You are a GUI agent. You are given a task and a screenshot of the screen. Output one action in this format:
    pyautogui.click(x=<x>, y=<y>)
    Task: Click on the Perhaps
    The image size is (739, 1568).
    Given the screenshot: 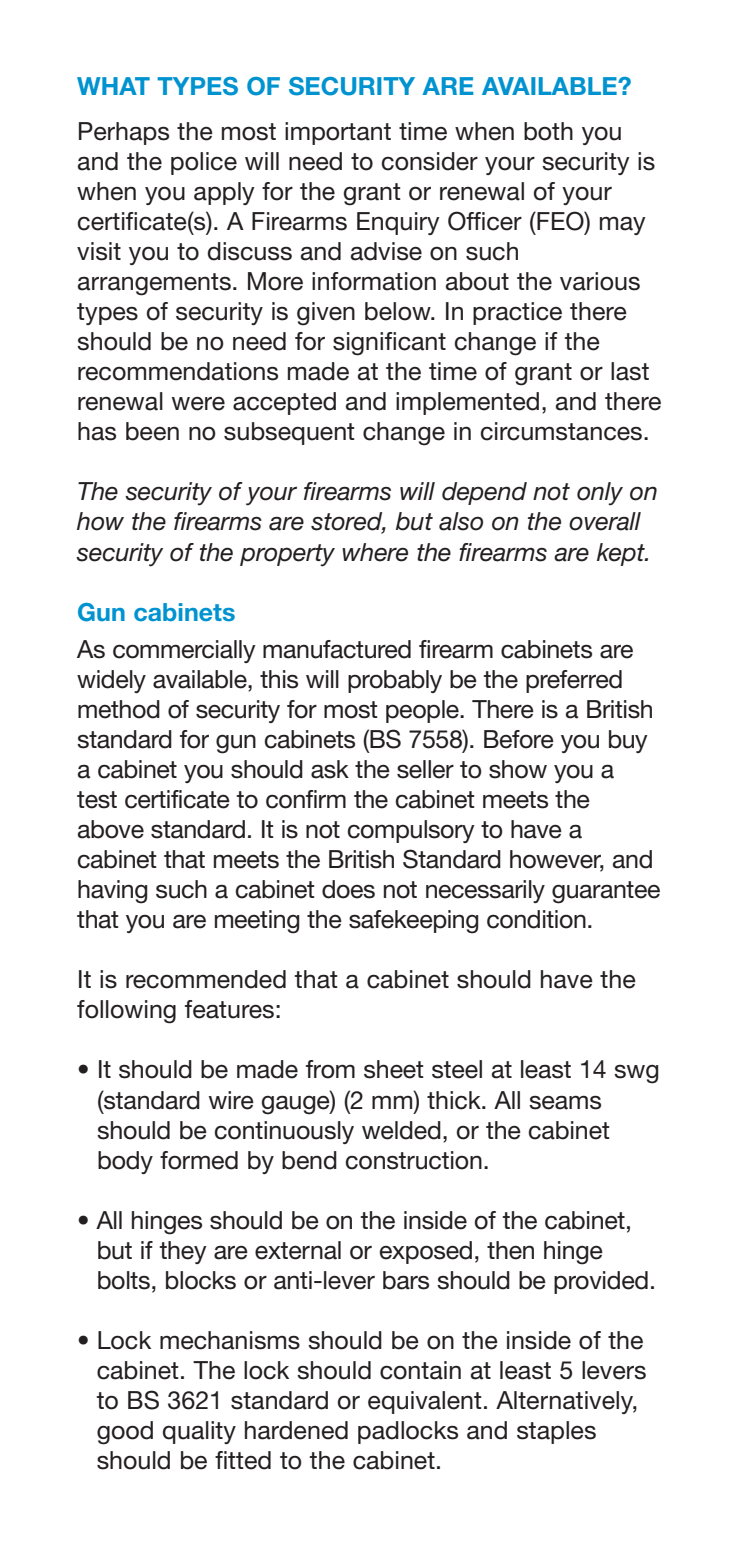 What is the action you would take?
    pyautogui.click(x=124, y=133)
